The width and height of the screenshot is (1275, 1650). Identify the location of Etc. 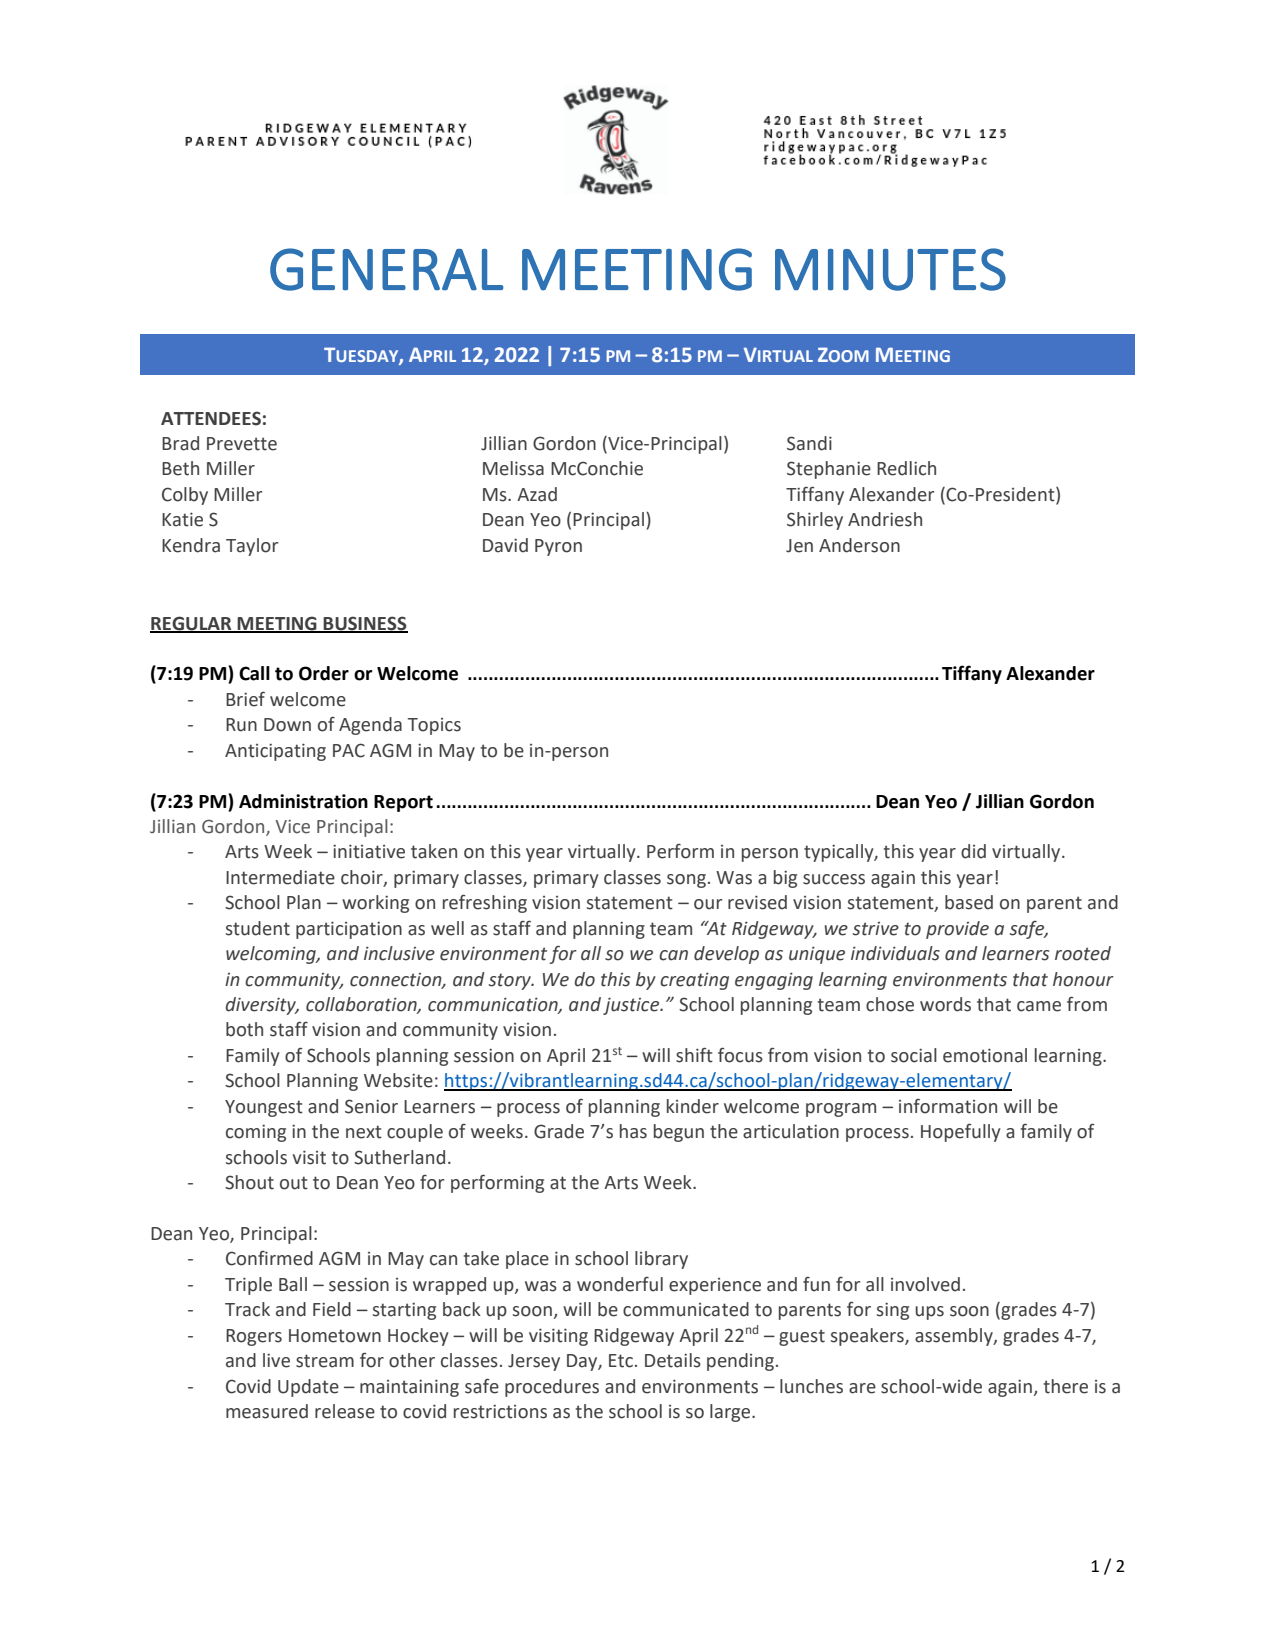
(621, 1361).
